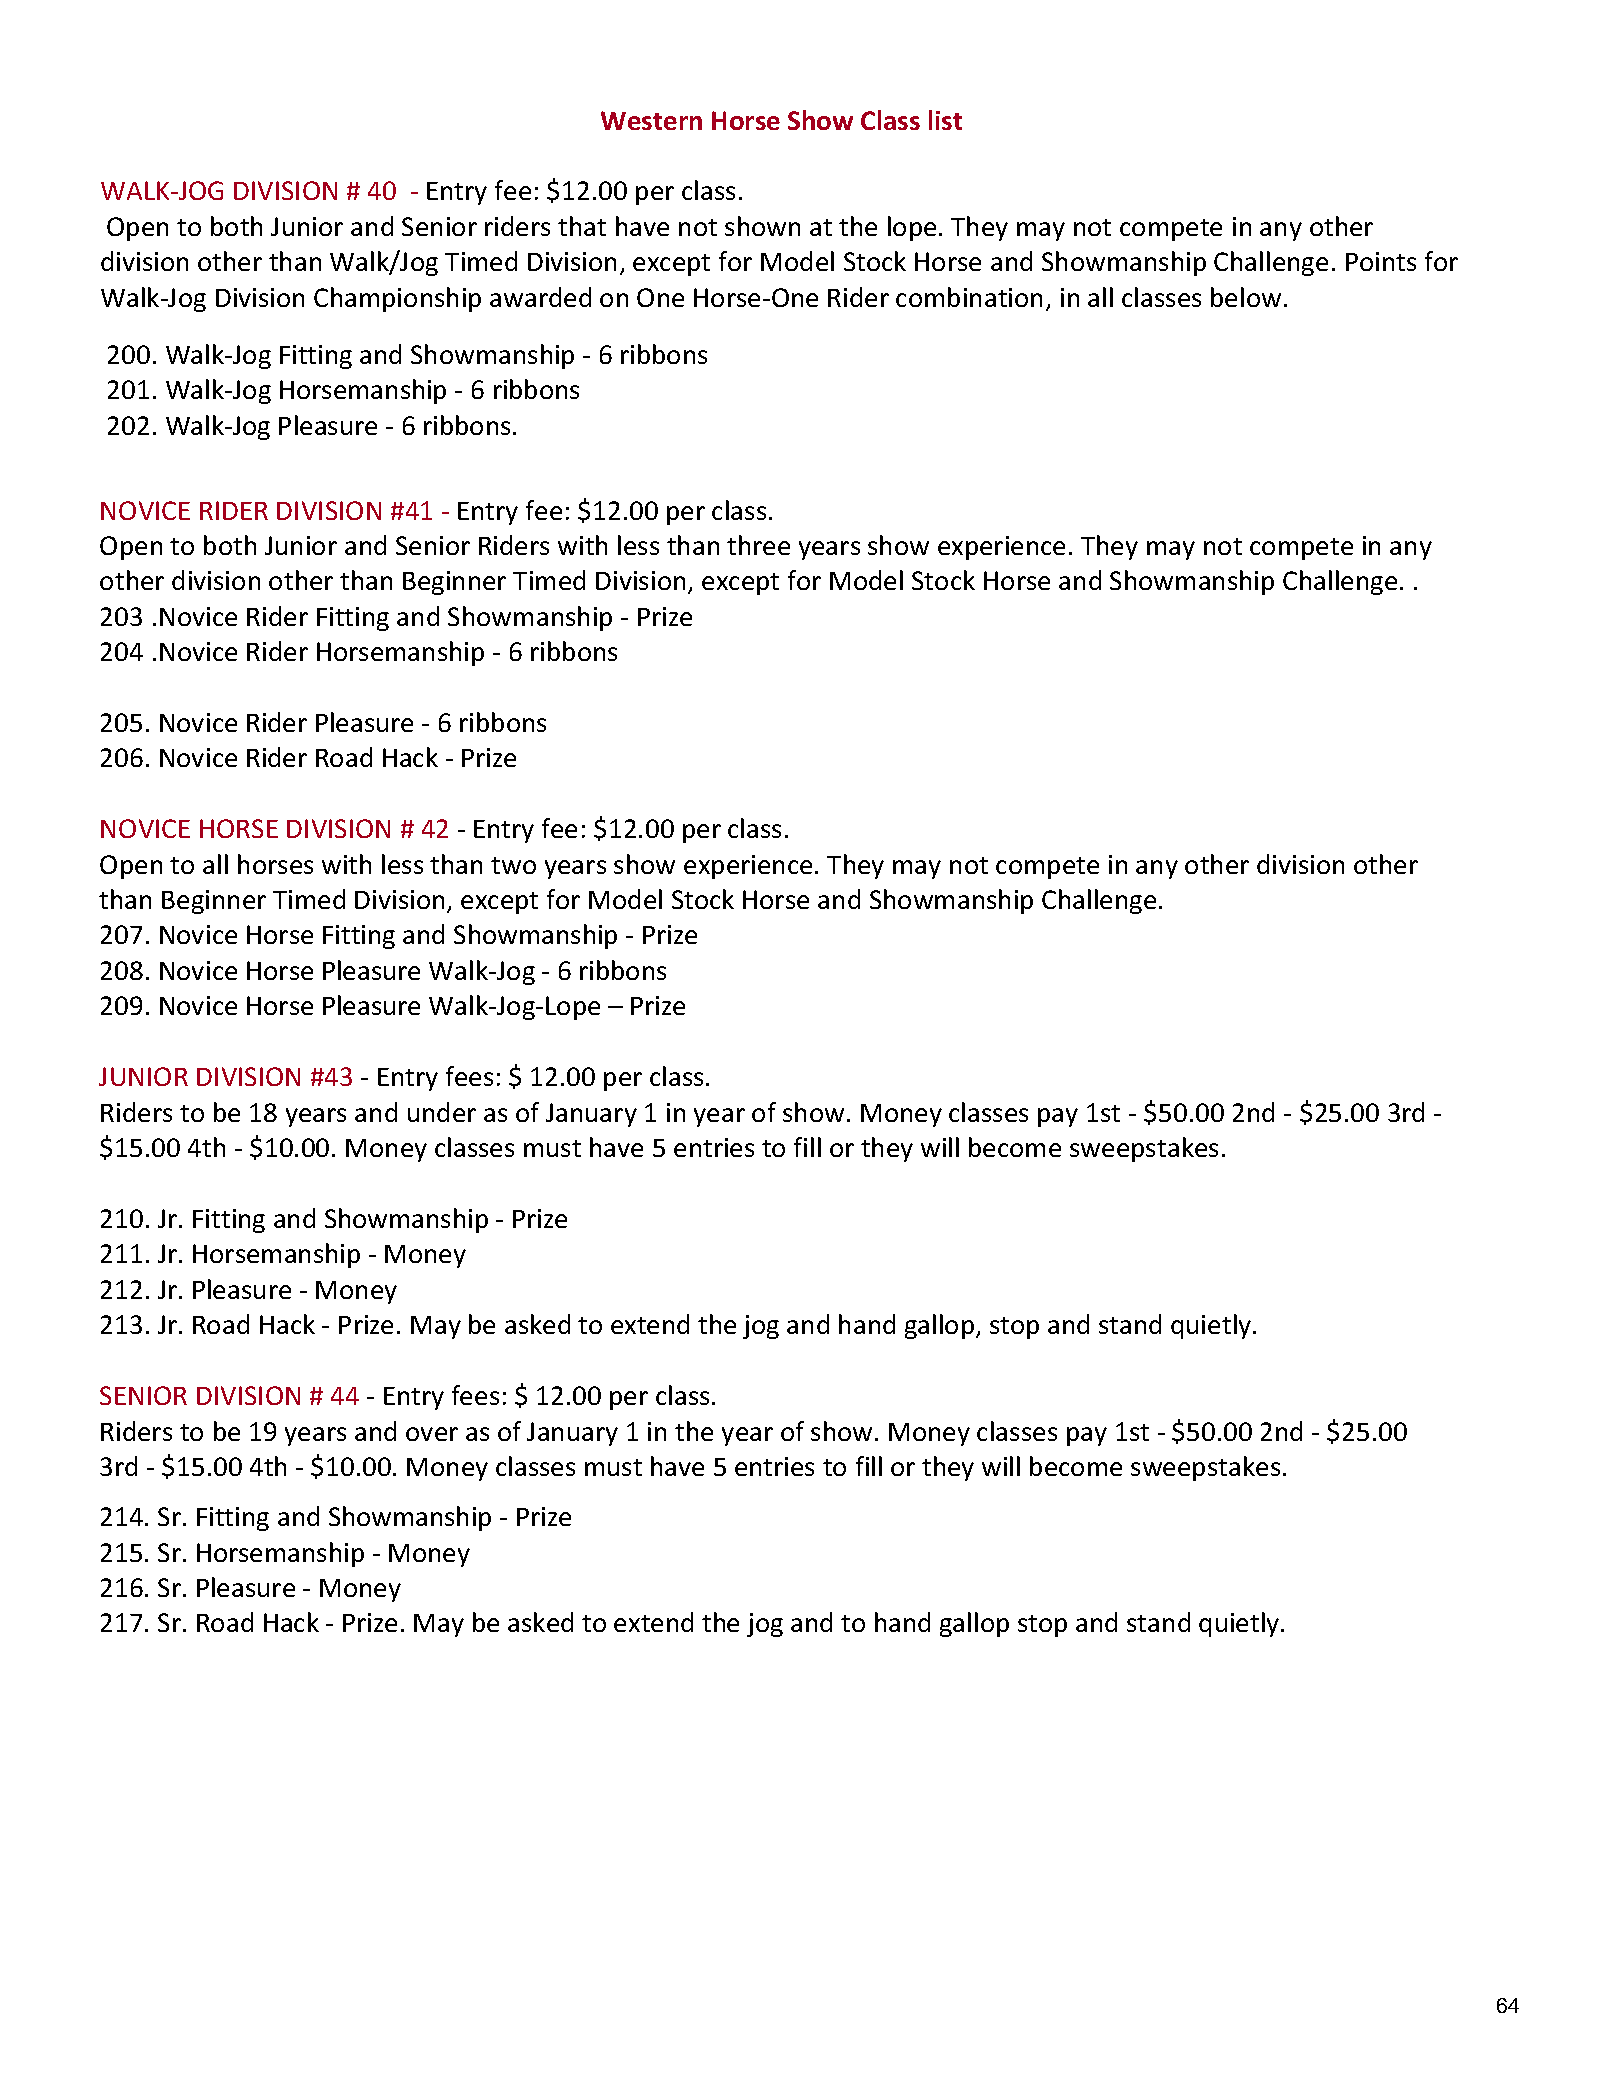 Image resolution: width=1615 pixels, height=2090 pixels. What do you see at coordinates (432, 1434) in the screenshot?
I see `over` at bounding box center [432, 1434].
